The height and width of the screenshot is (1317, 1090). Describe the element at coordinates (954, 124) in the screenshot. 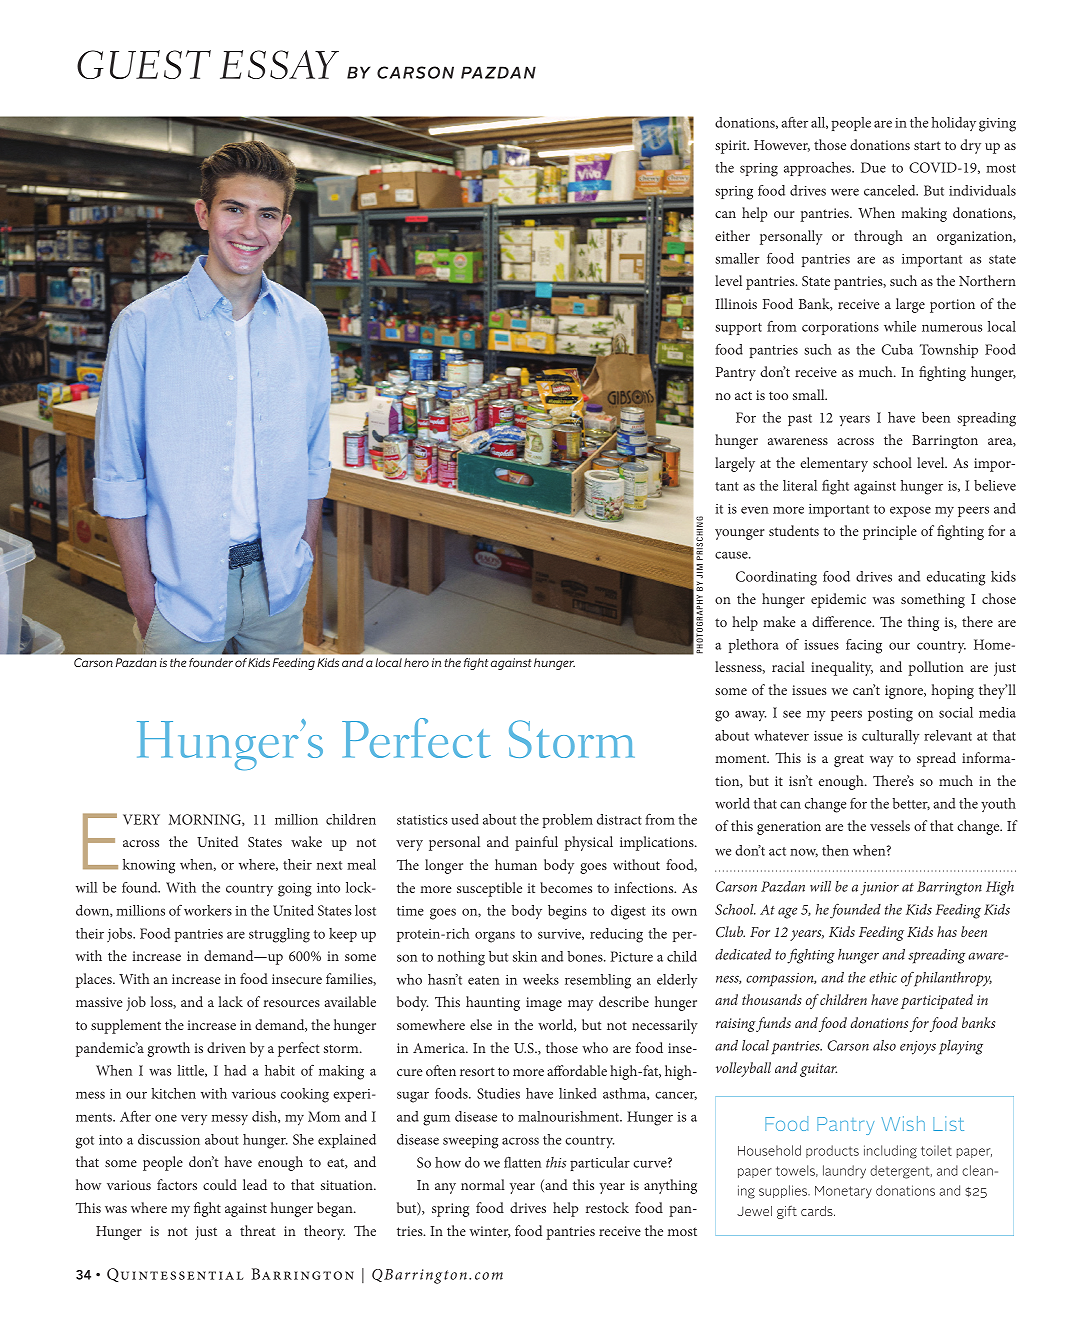

I see `holiday` at that location.
